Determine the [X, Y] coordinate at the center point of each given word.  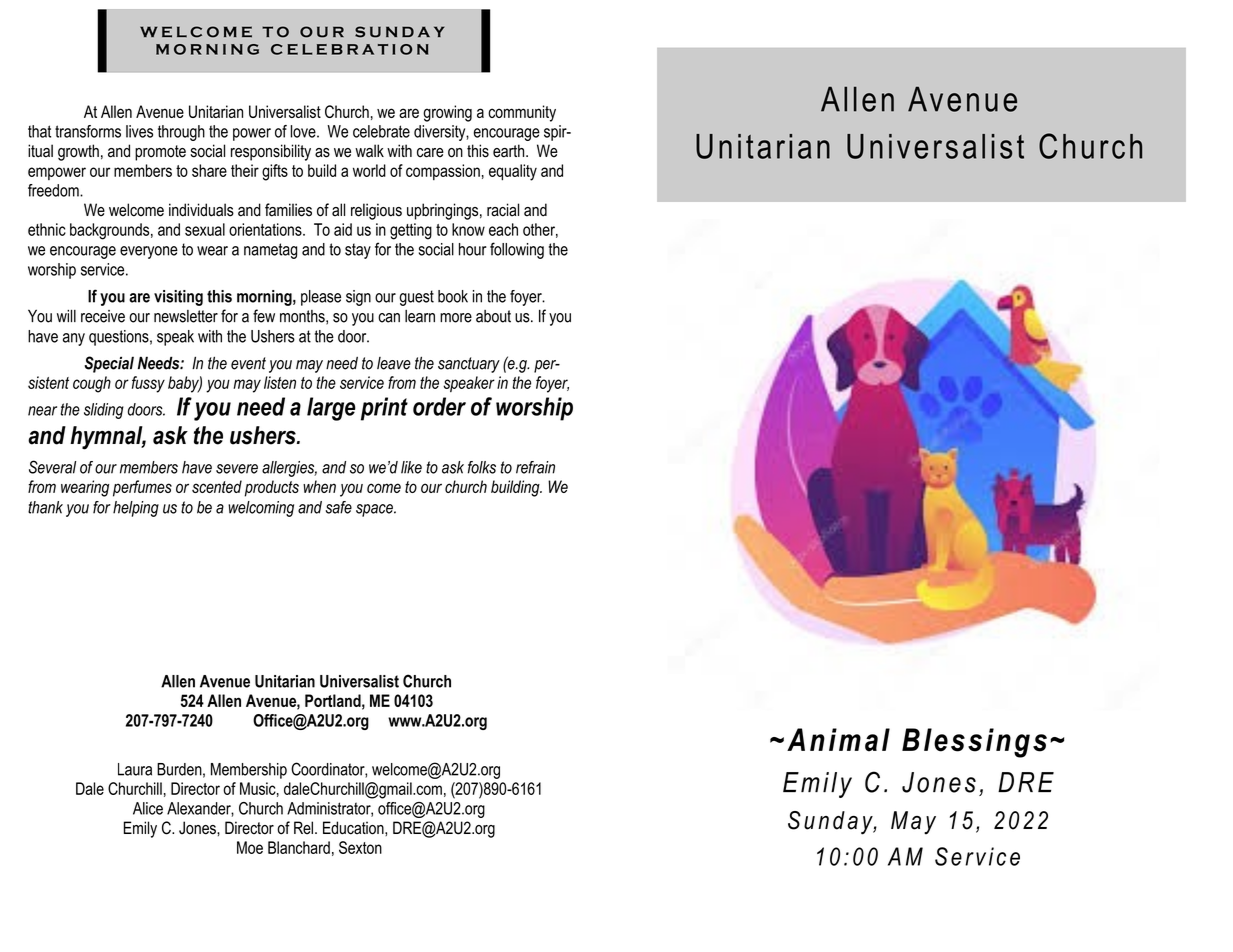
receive [103, 316]
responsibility [271, 152]
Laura [135, 769]
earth [510, 151]
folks [482, 467]
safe [339, 507]
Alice [148, 808]
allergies [289, 469]
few [264, 316]
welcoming [261, 509]
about [493, 316]
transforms [88, 131]
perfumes [142, 488]
